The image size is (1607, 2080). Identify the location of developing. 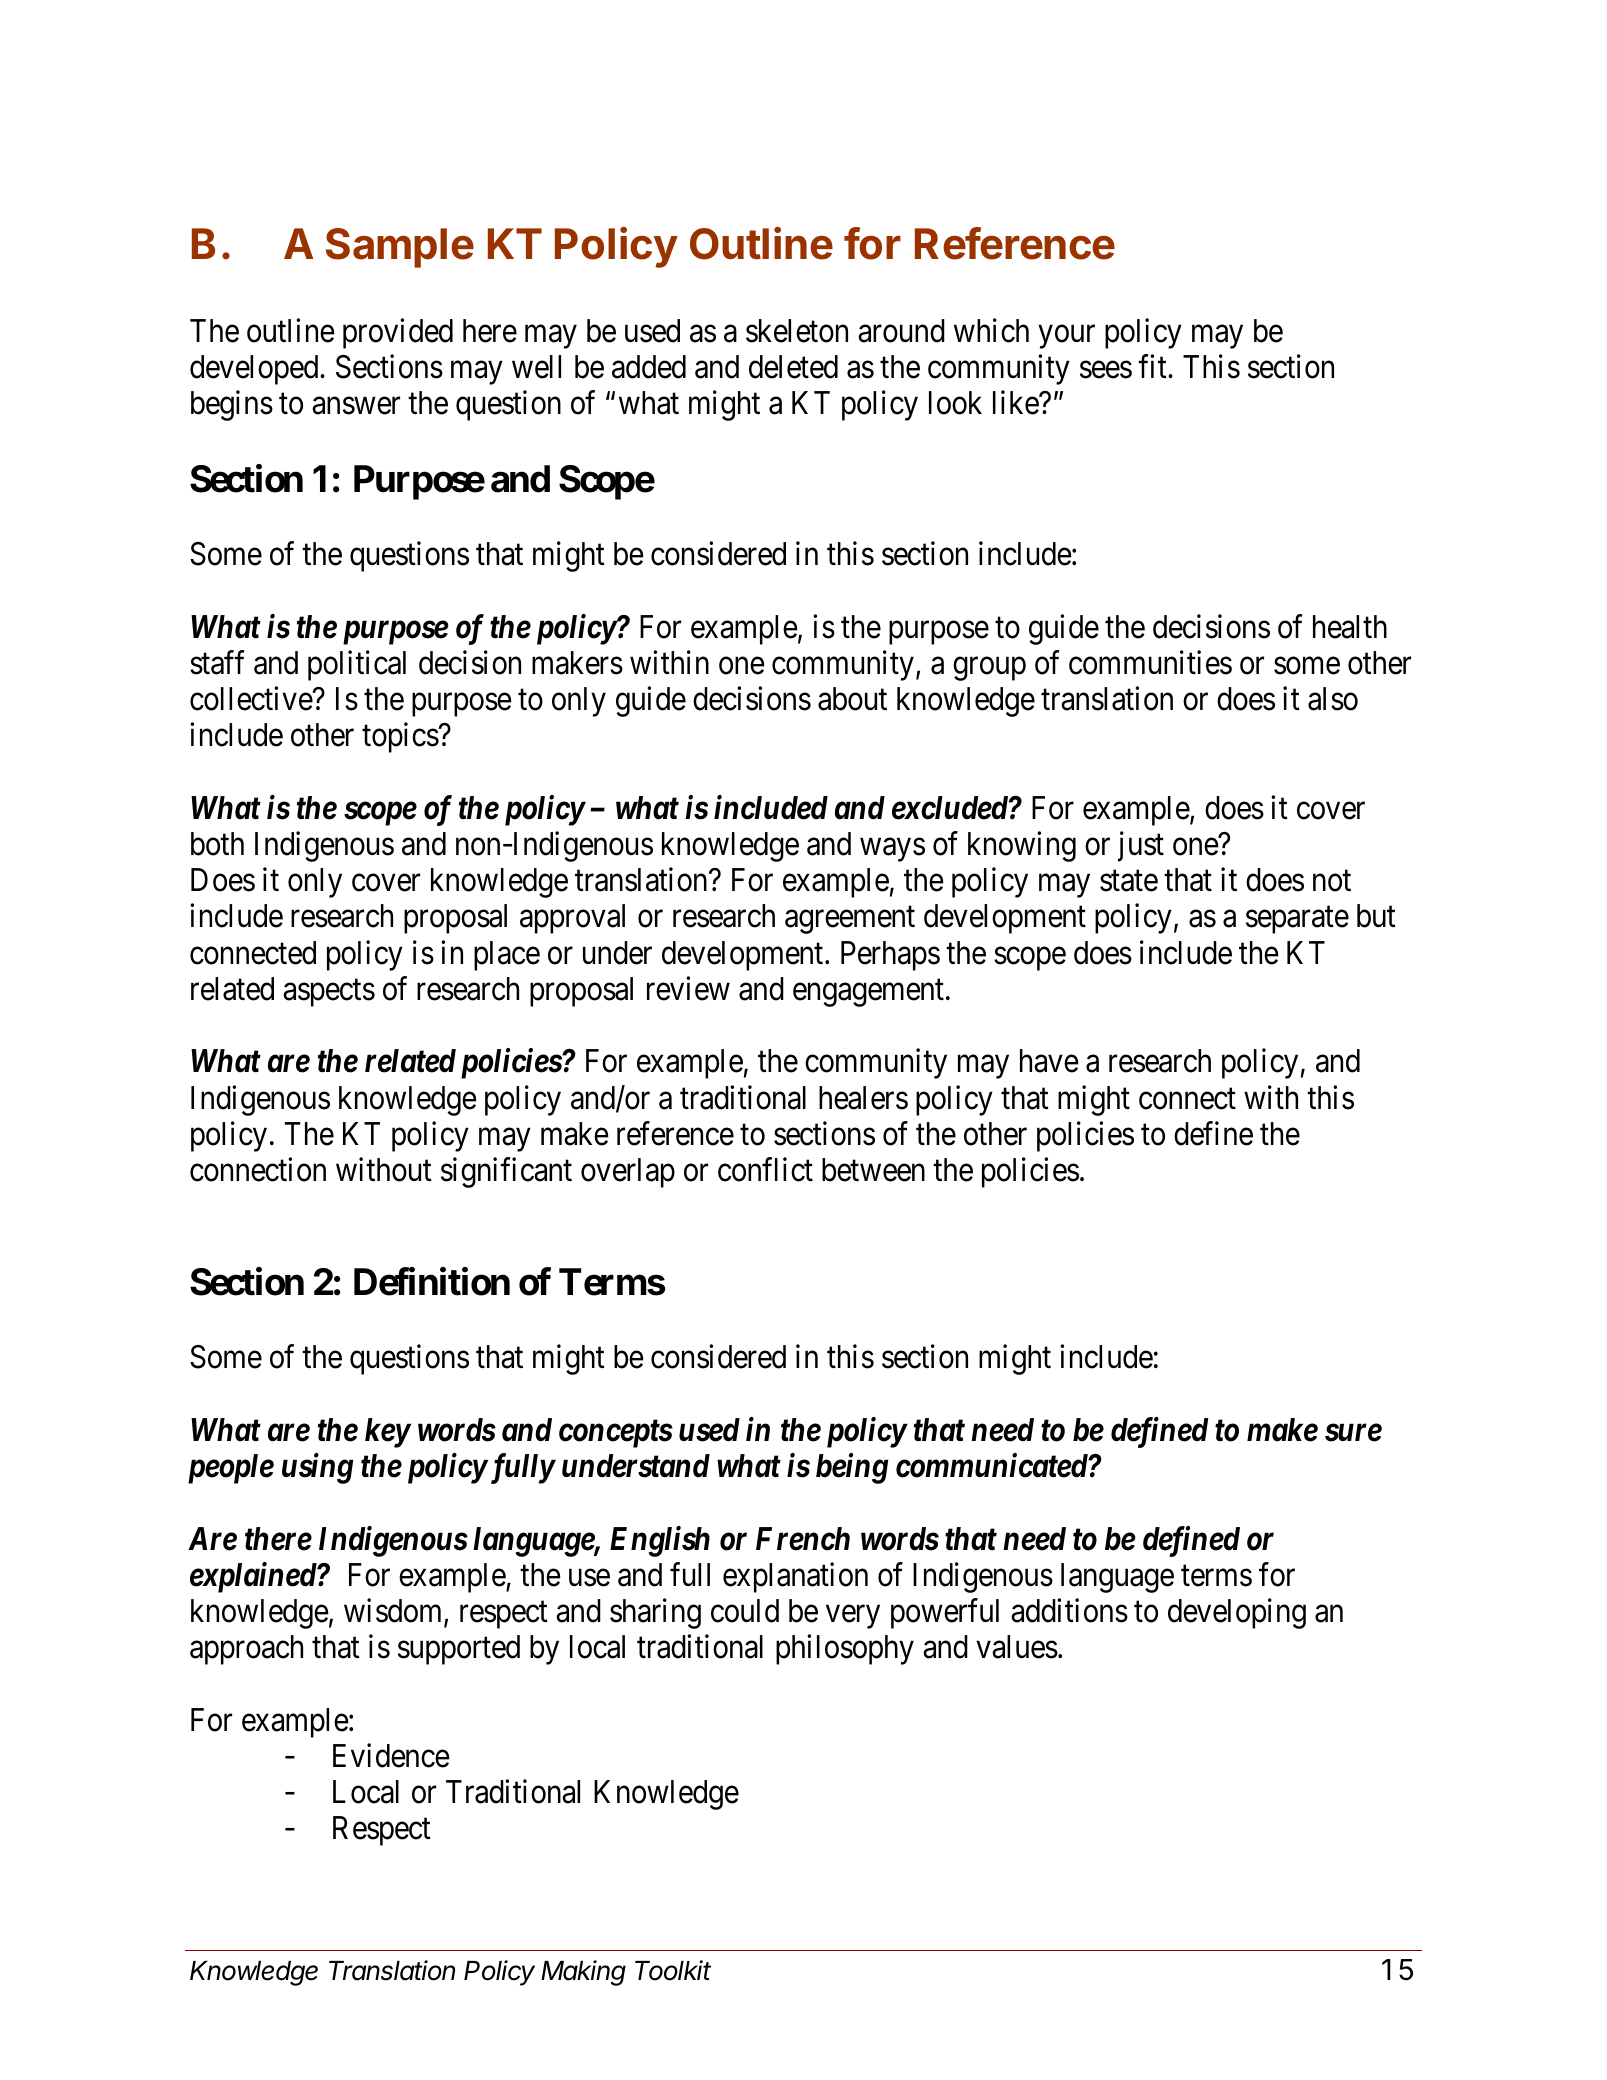
(1237, 1614).
